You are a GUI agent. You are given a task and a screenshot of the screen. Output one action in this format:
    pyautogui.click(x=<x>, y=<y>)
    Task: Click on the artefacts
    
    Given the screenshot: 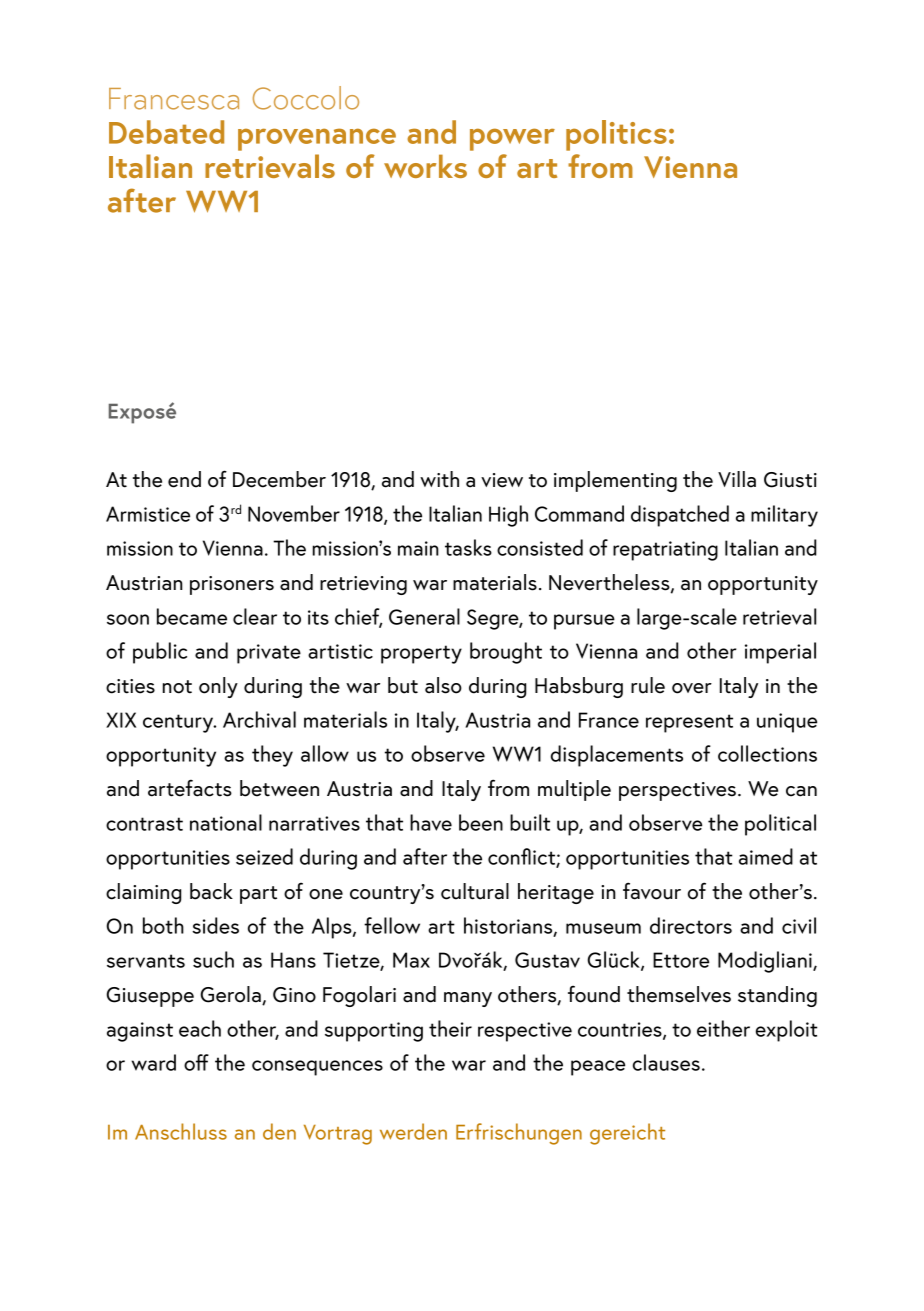 What is the action you would take?
    pyautogui.click(x=190, y=788)
